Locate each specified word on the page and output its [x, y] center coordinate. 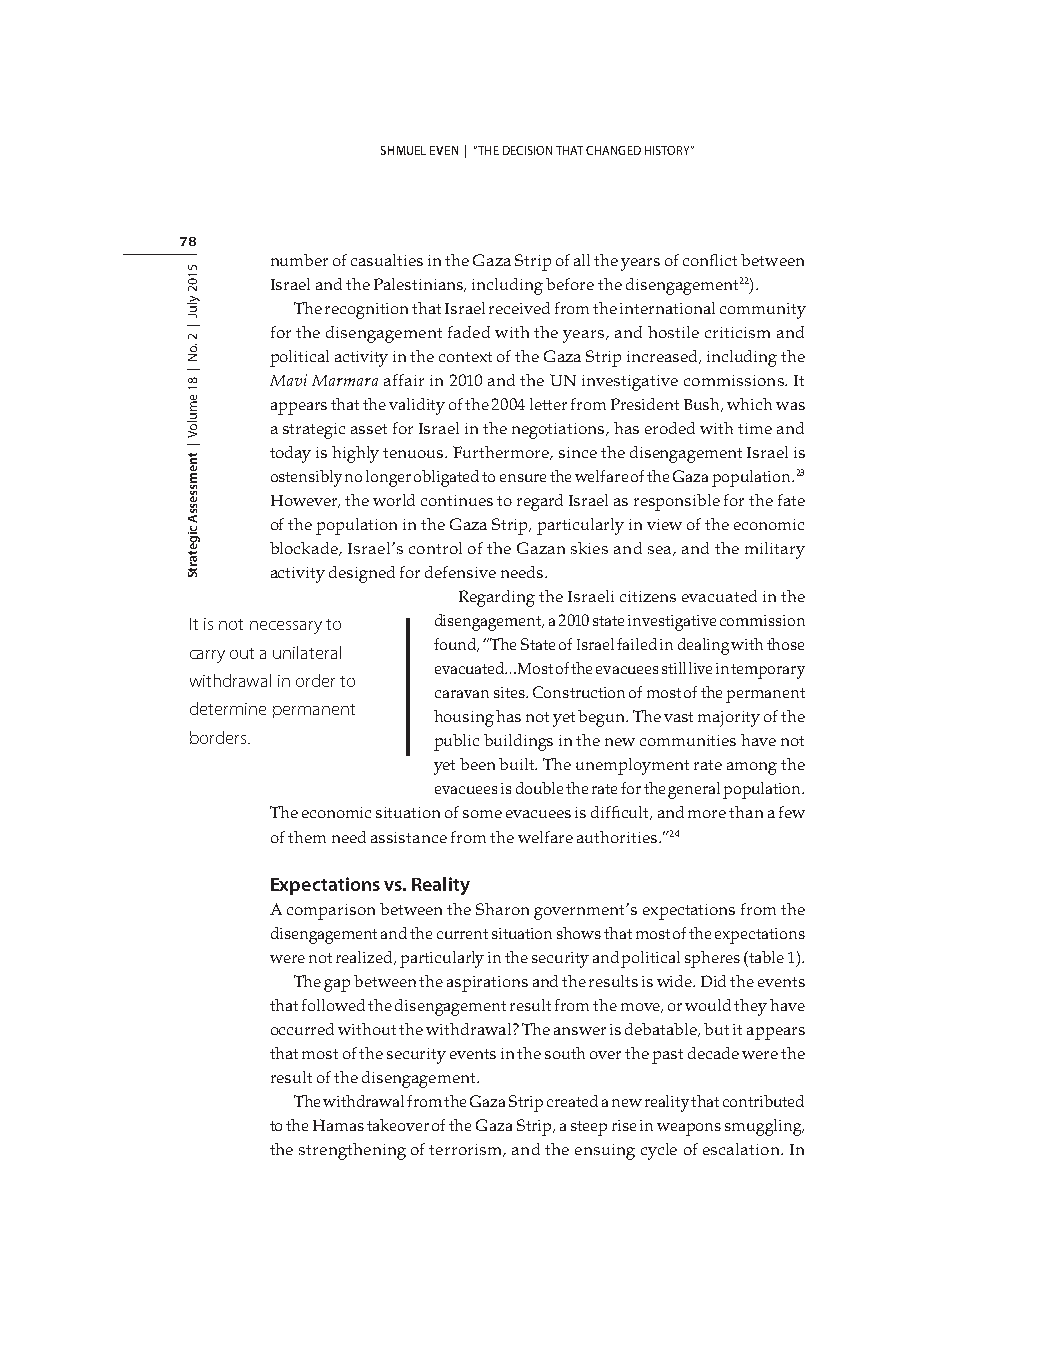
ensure [523, 478]
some [482, 814]
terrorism [467, 1150]
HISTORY [669, 150]
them [307, 837]
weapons [689, 1129]
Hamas [338, 1125]
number [299, 260]
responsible [677, 502]
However [305, 501]
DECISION [527, 150]
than [746, 812]
